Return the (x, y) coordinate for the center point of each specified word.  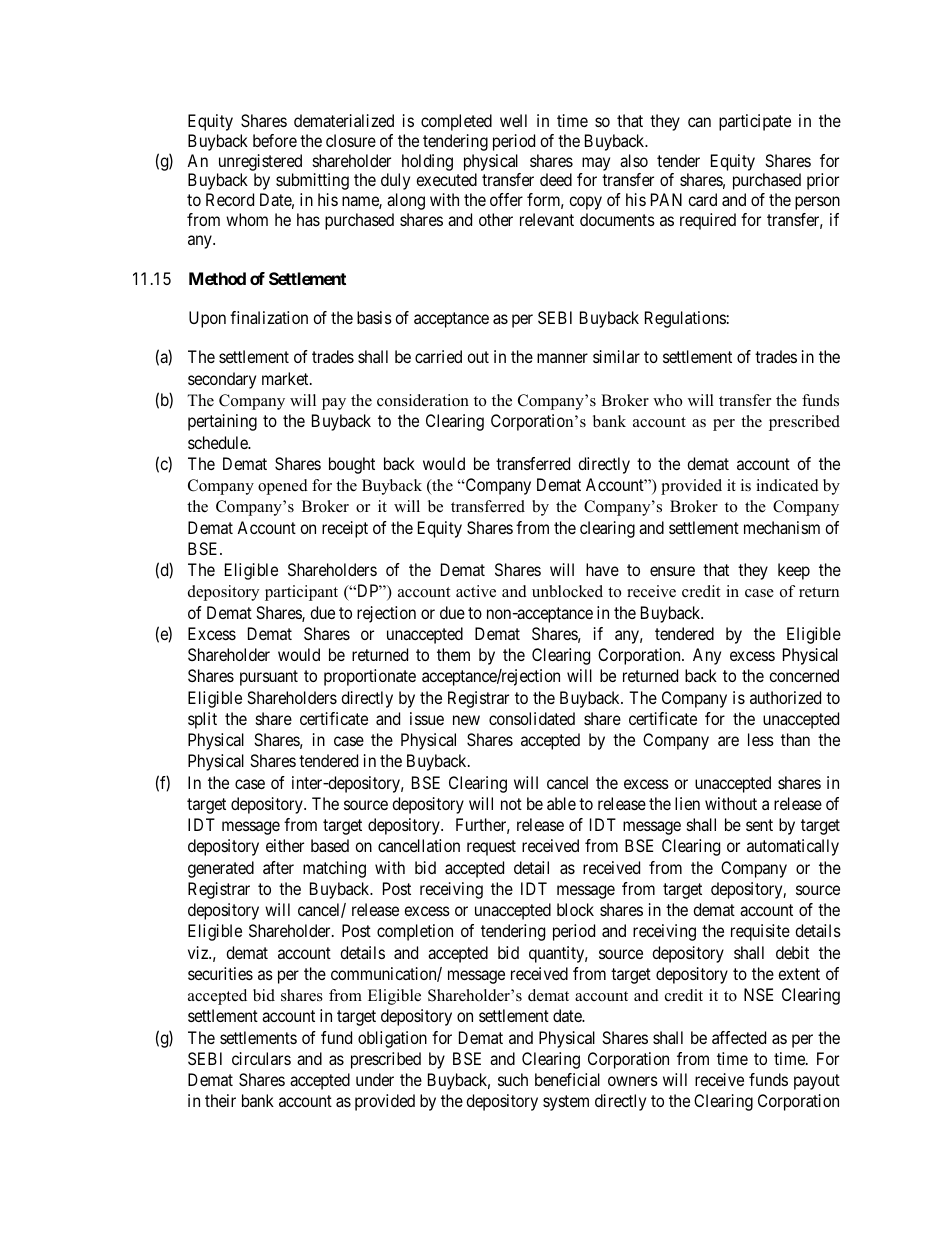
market (286, 378)
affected (739, 1037)
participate (755, 122)
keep (794, 571)
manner (562, 358)
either (285, 845)
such (513, 1079)
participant (301, 593)
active (476, 591)
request (491, 848)
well (513, 120)
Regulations (685, 319)
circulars (261, 1058)
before (275, 140)
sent (759, 825)
